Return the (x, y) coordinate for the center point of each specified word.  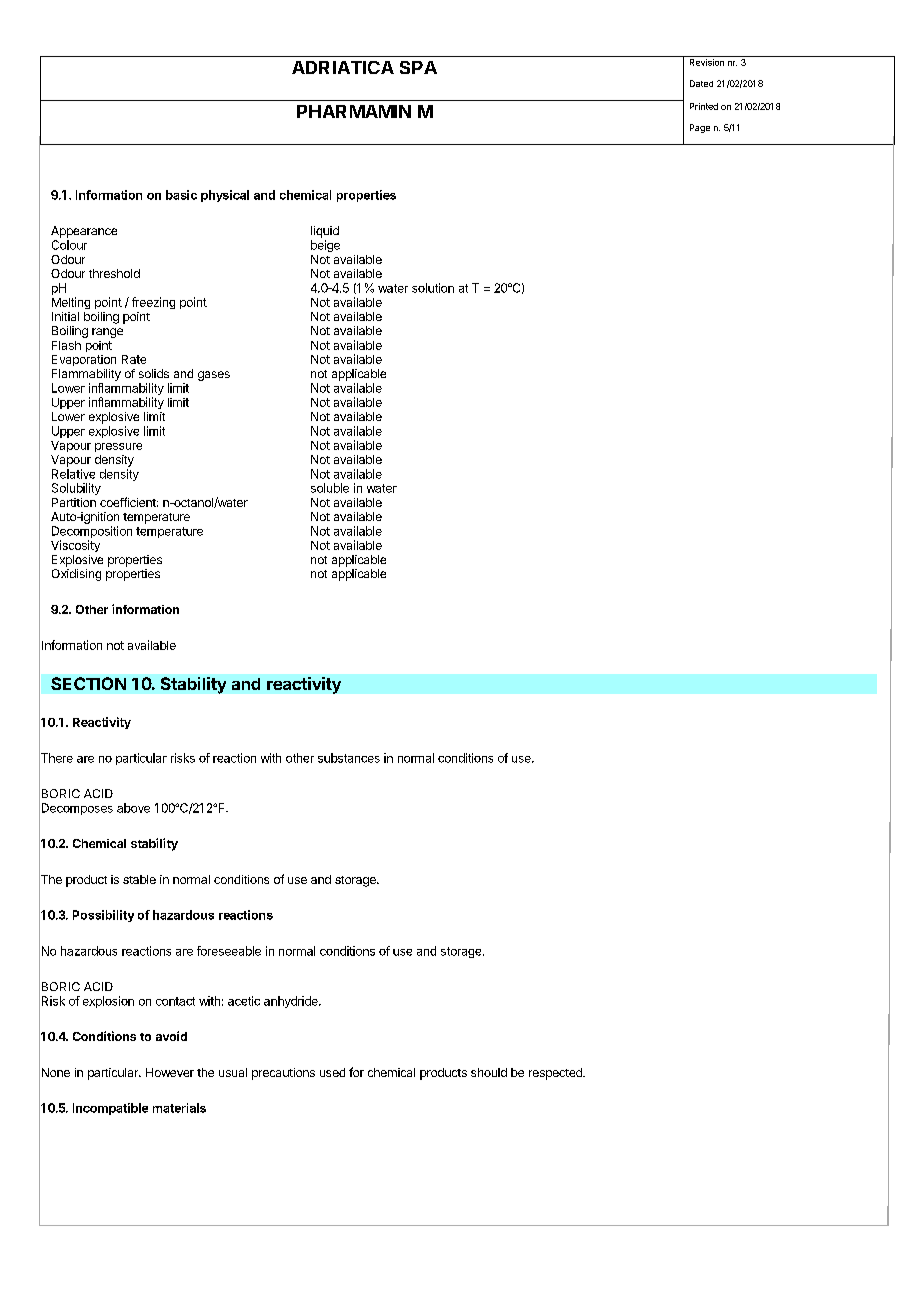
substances (349, 758)
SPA (418, 67)
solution (433, 288)
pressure (118, 447)
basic (181, 195)
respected (556, 1074)
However (170, 1072)
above (133, 808)
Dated (701, 83)
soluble (330, 488)
